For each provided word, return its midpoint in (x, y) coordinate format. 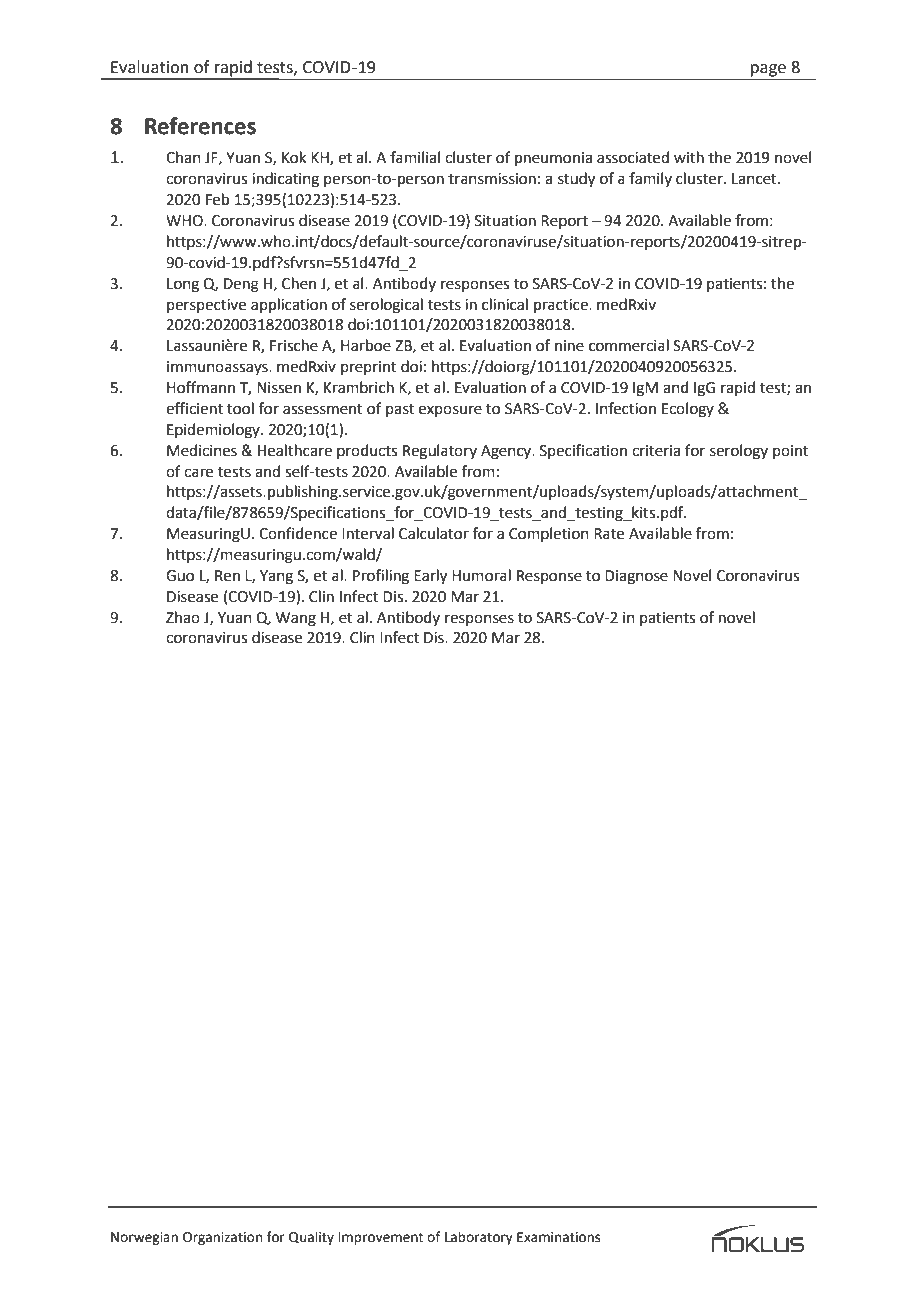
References (200, 126)
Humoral (481, 575)
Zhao (183, 617)
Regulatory (440, 452)
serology (739, 452)
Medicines (202, 450)
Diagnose (636, 577)
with (689, 157)
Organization (222, 1238)
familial (415, 157)
